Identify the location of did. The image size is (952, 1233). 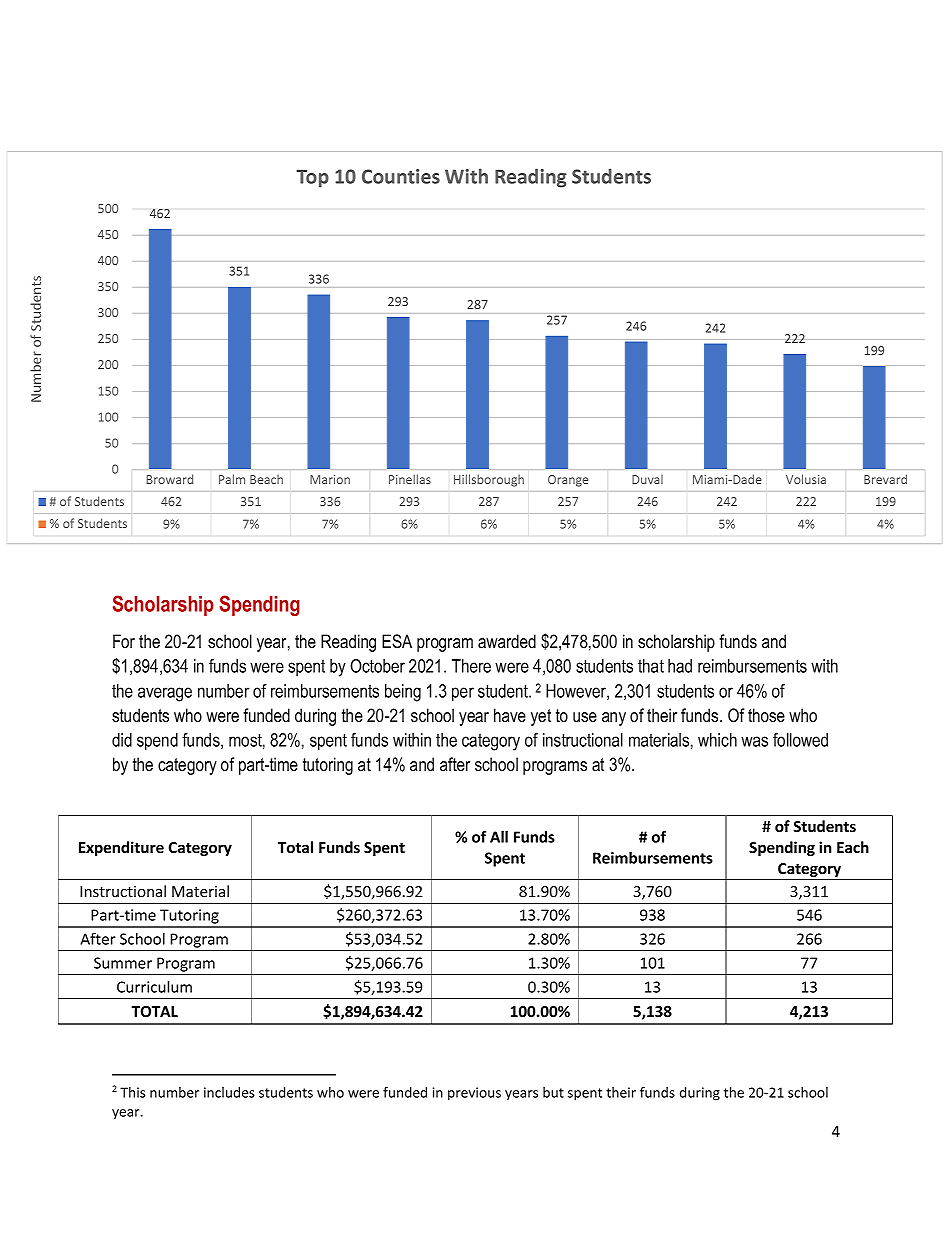
(122, 740).
